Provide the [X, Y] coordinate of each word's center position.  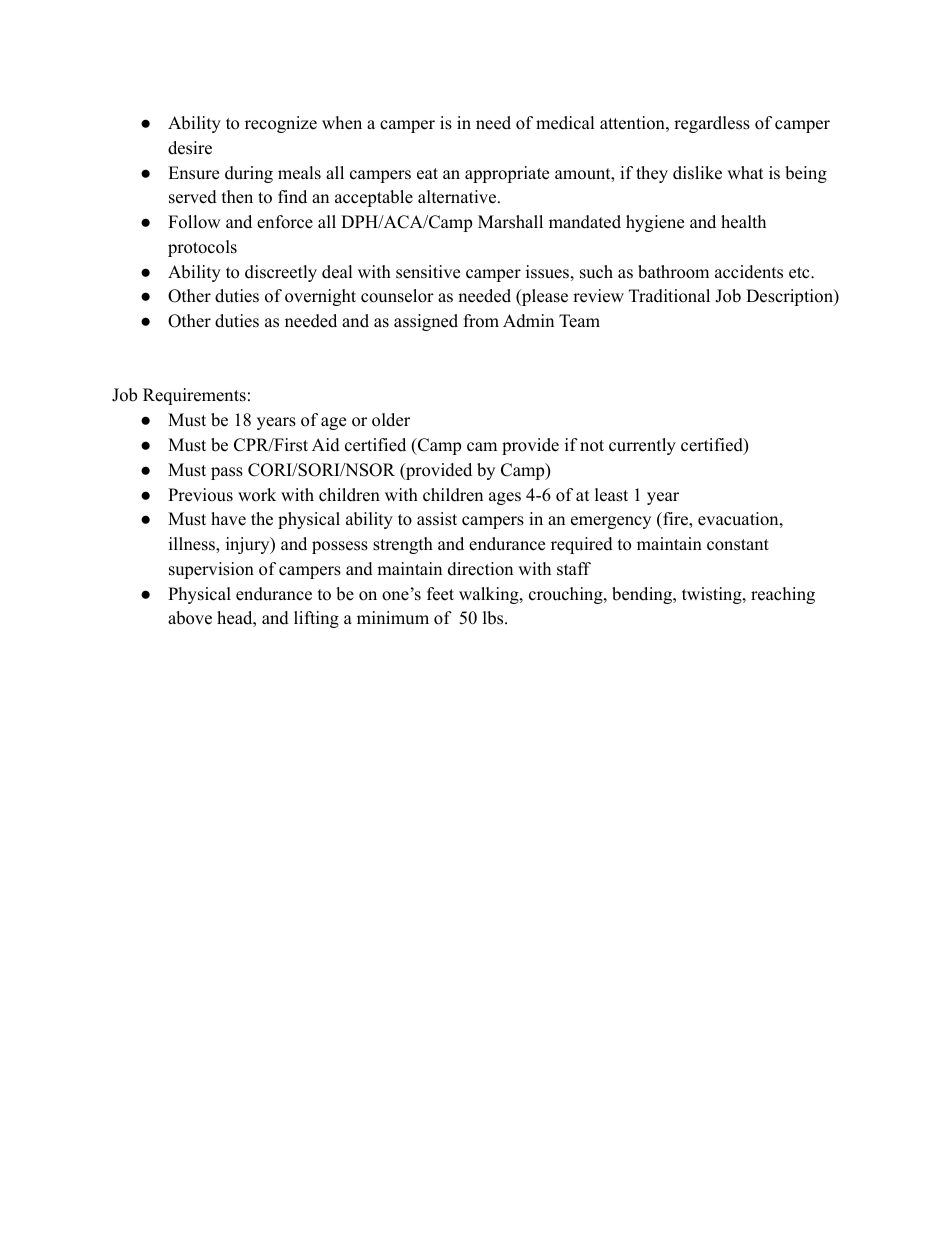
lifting [316, 619]
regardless [712, 124]
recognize [281, 124]
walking [490, 595]
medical [565, 123]
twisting [713, 595]
